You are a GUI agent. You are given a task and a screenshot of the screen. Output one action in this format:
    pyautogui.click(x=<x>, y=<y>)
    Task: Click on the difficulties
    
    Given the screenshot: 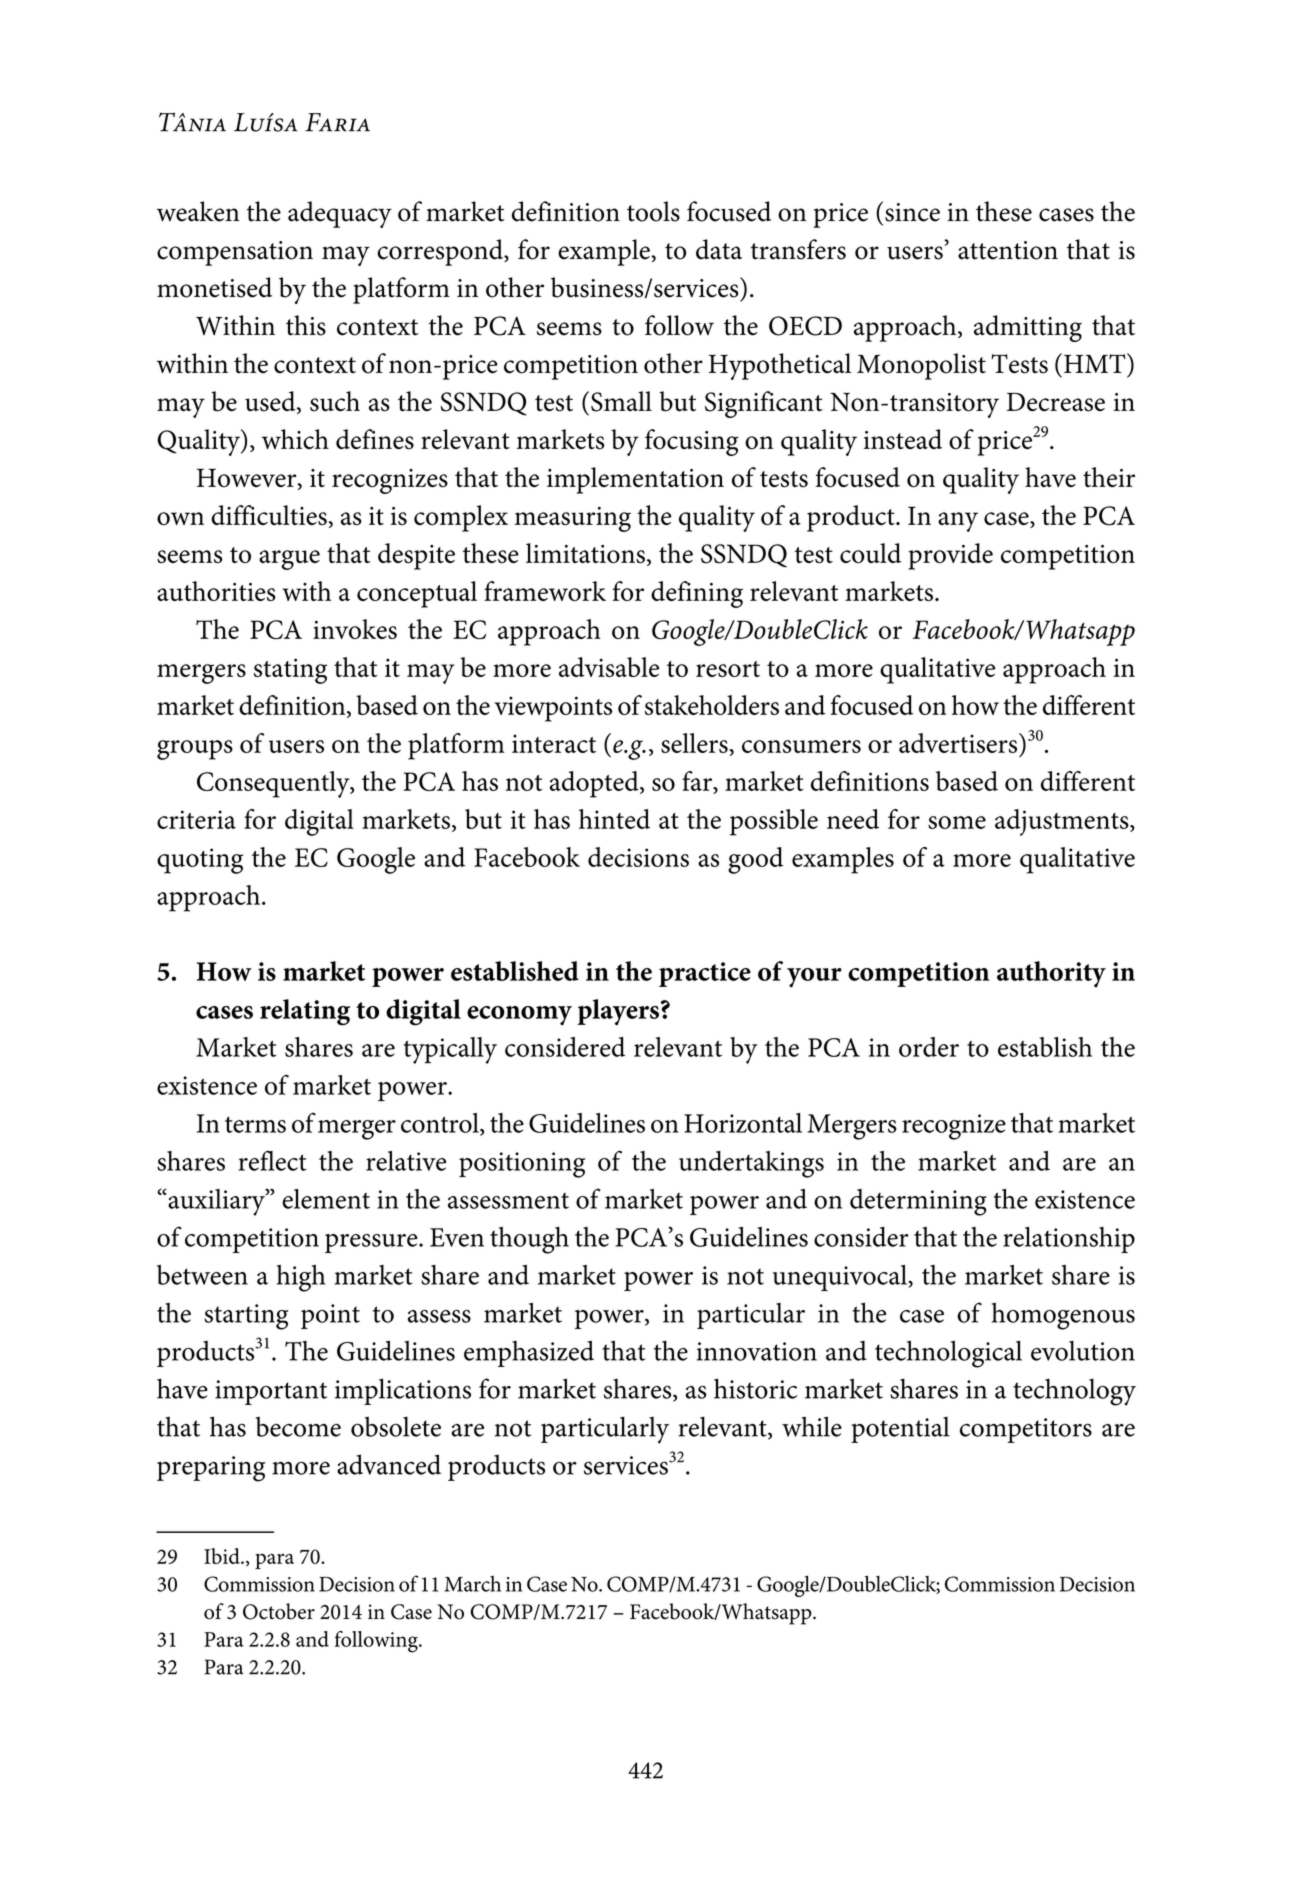 What is the action you would take?
    pyautogui.click(x=270, y=515)
